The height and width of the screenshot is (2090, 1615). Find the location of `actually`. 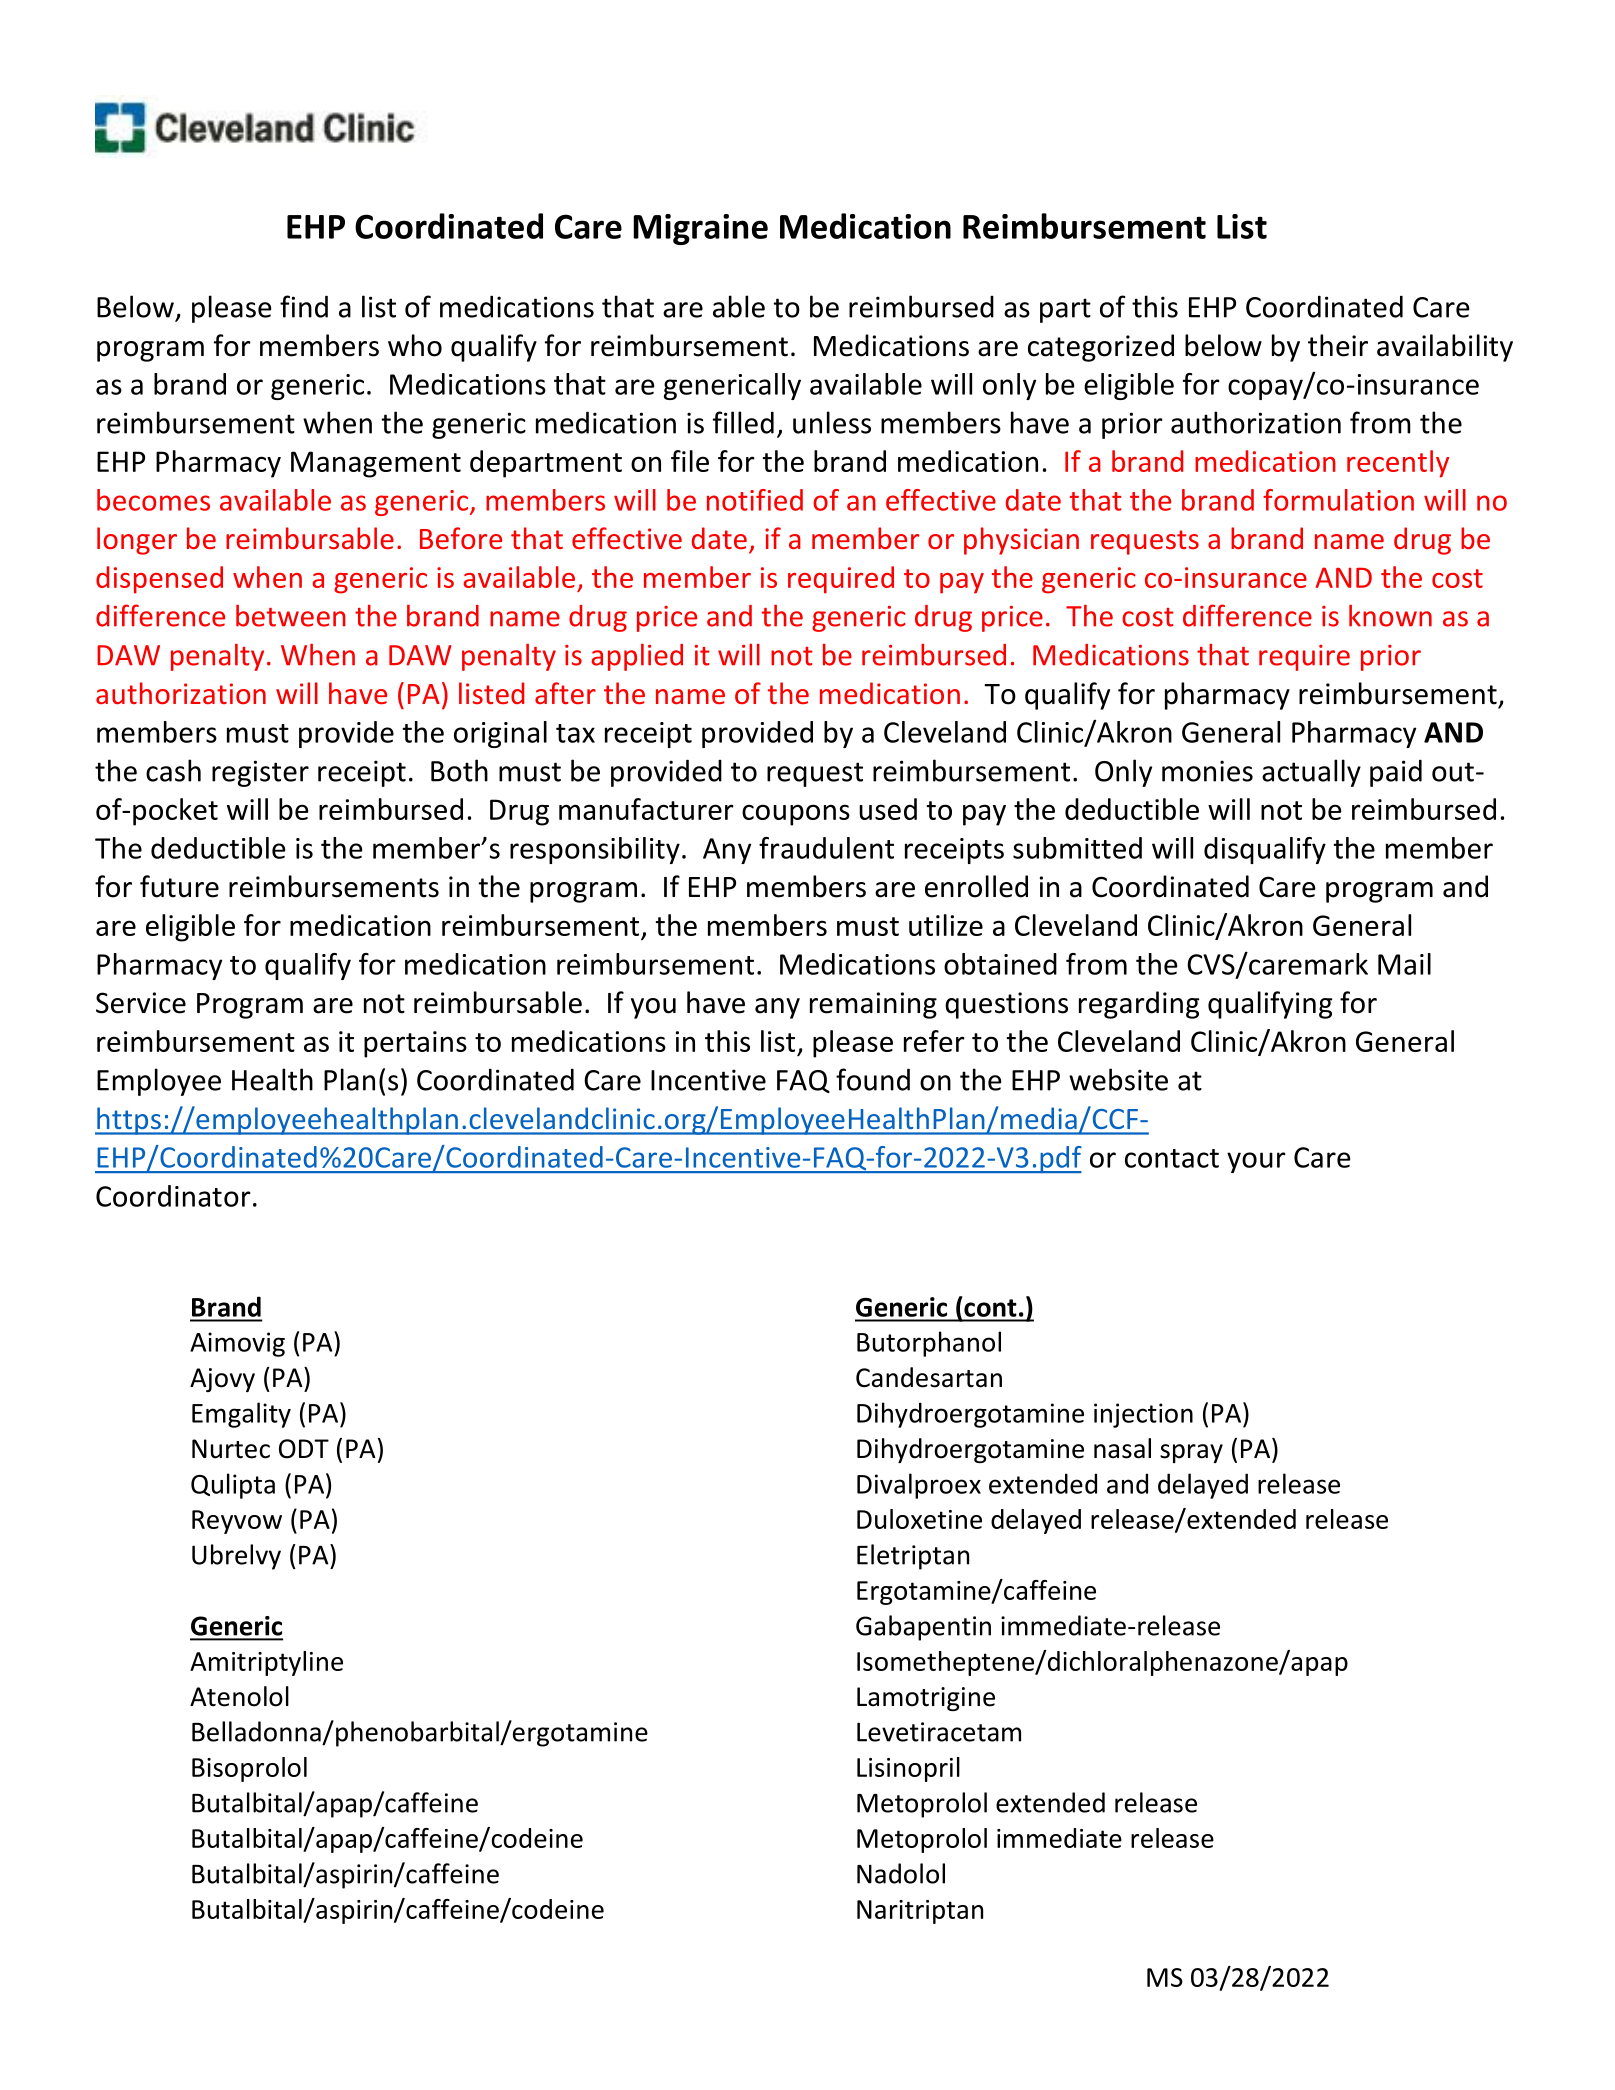

actually is located at coordinates (1311, 773).
